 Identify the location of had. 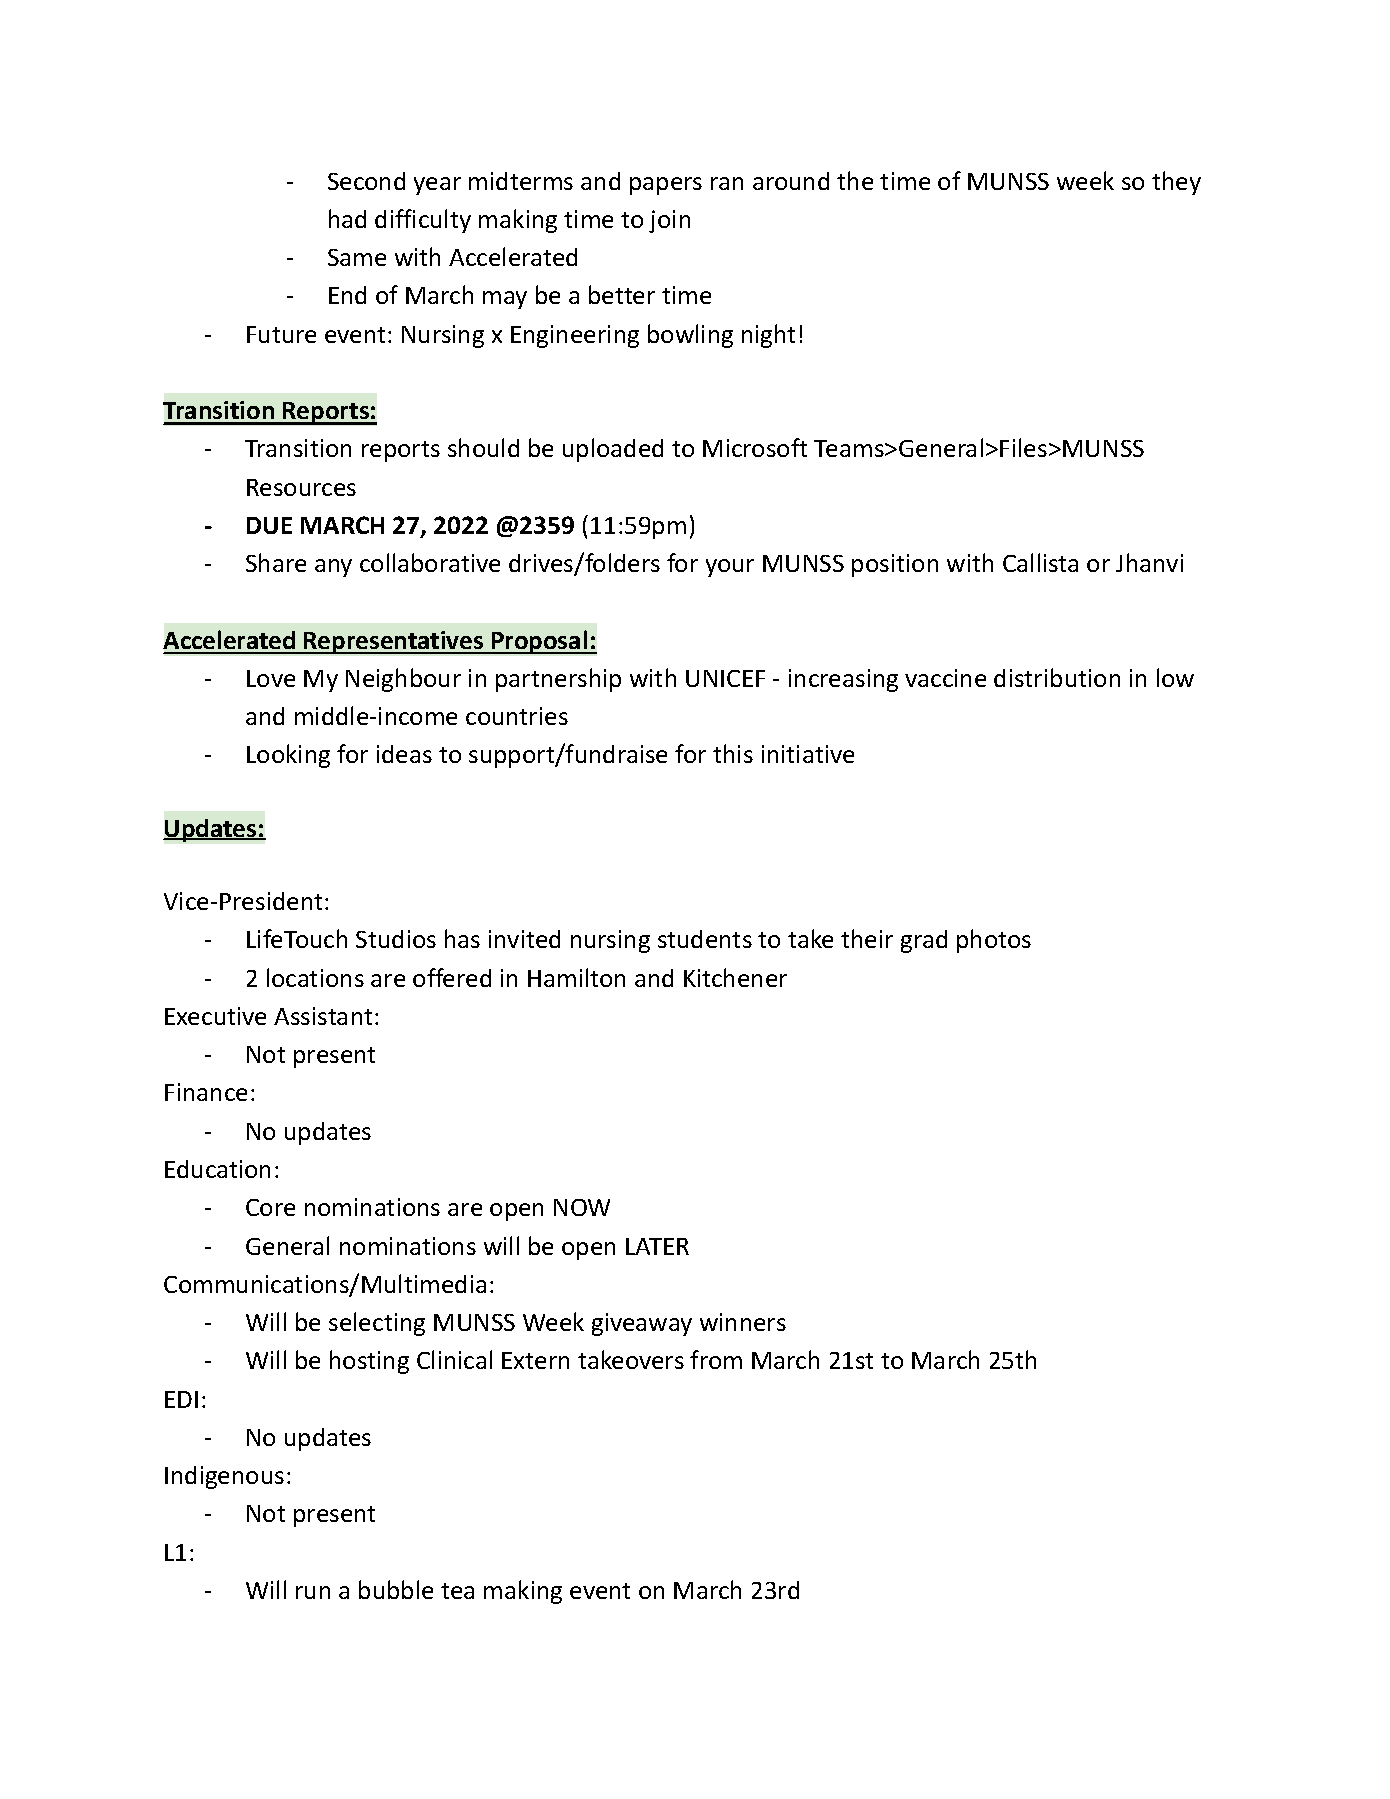
(347, 218).
